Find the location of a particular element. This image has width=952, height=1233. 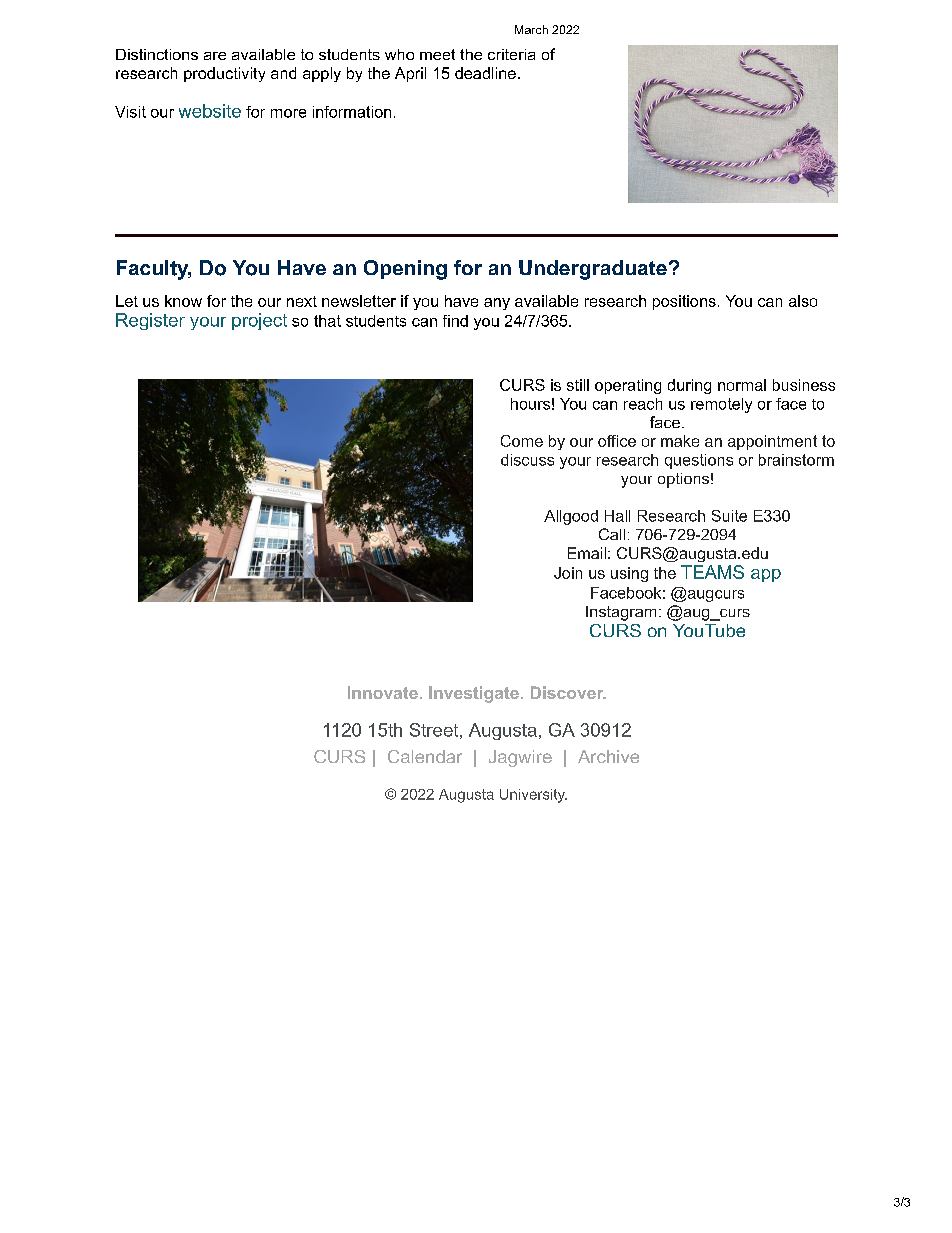

are is located at coordinates (215, 56).
